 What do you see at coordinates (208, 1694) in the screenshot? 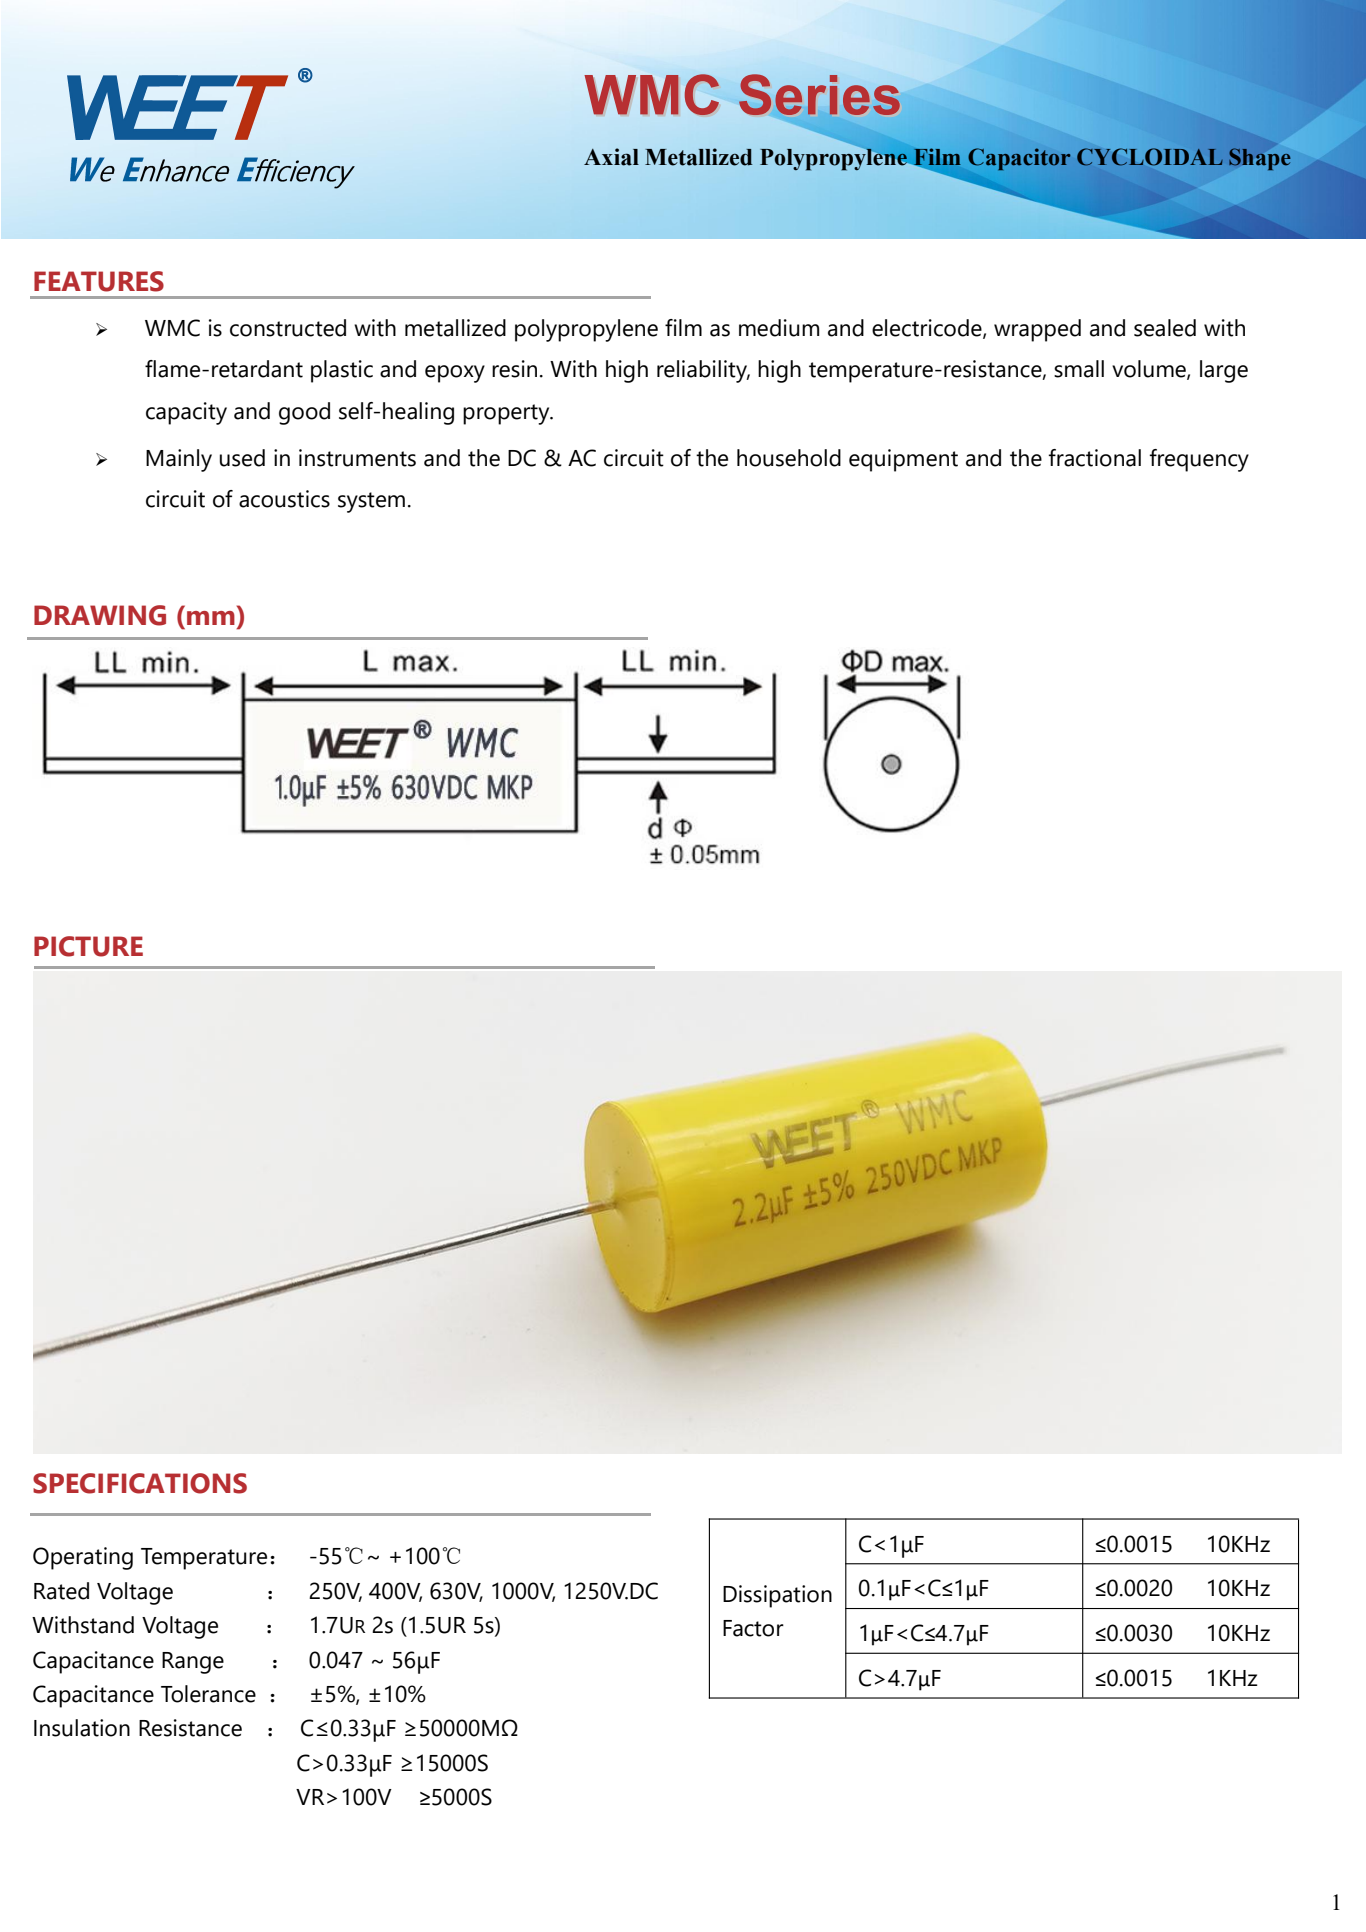
I see `Tolerance` at bounding box center [208, 1694].
